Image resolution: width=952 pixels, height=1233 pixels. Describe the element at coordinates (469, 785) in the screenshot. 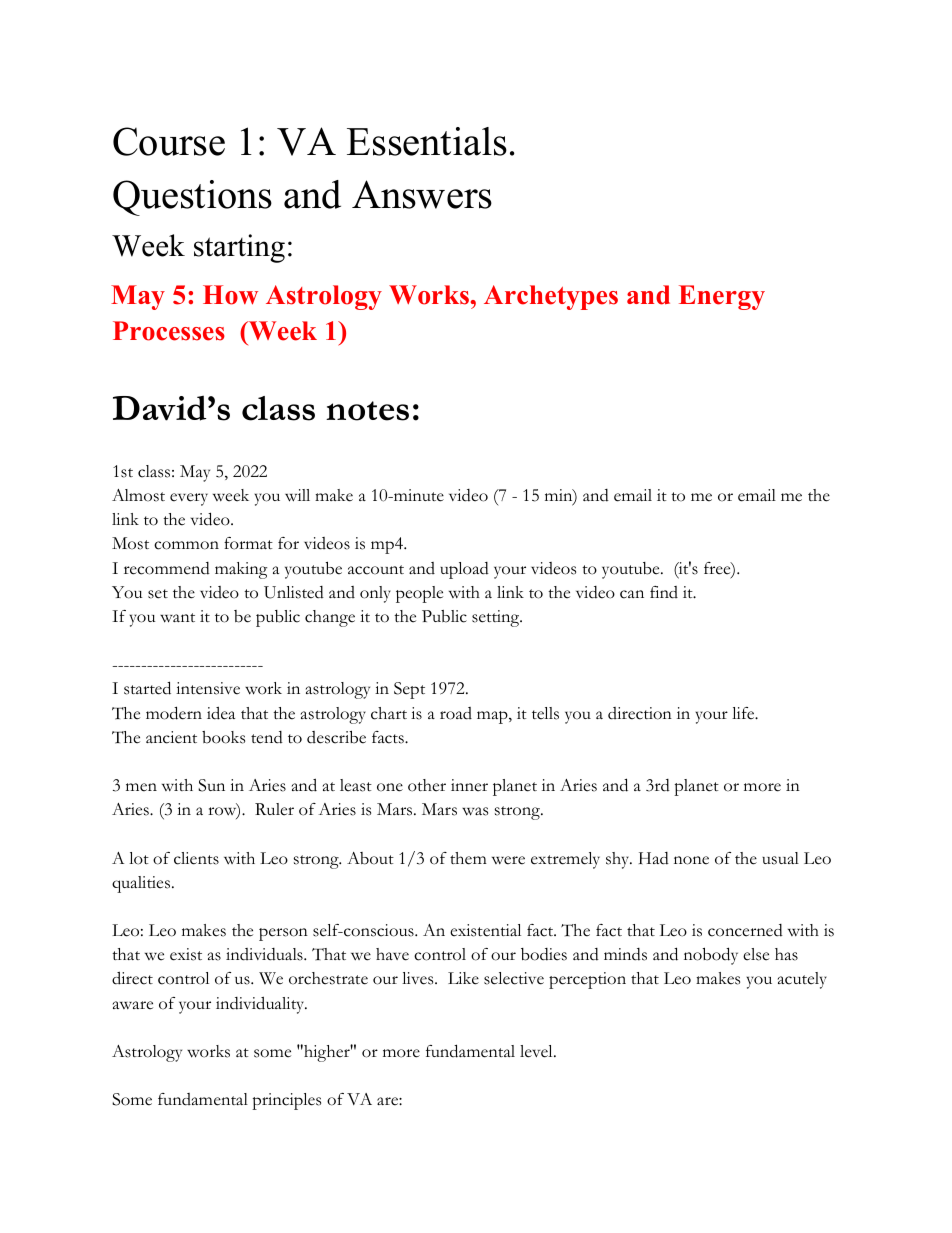

I see `inner` at that location.
